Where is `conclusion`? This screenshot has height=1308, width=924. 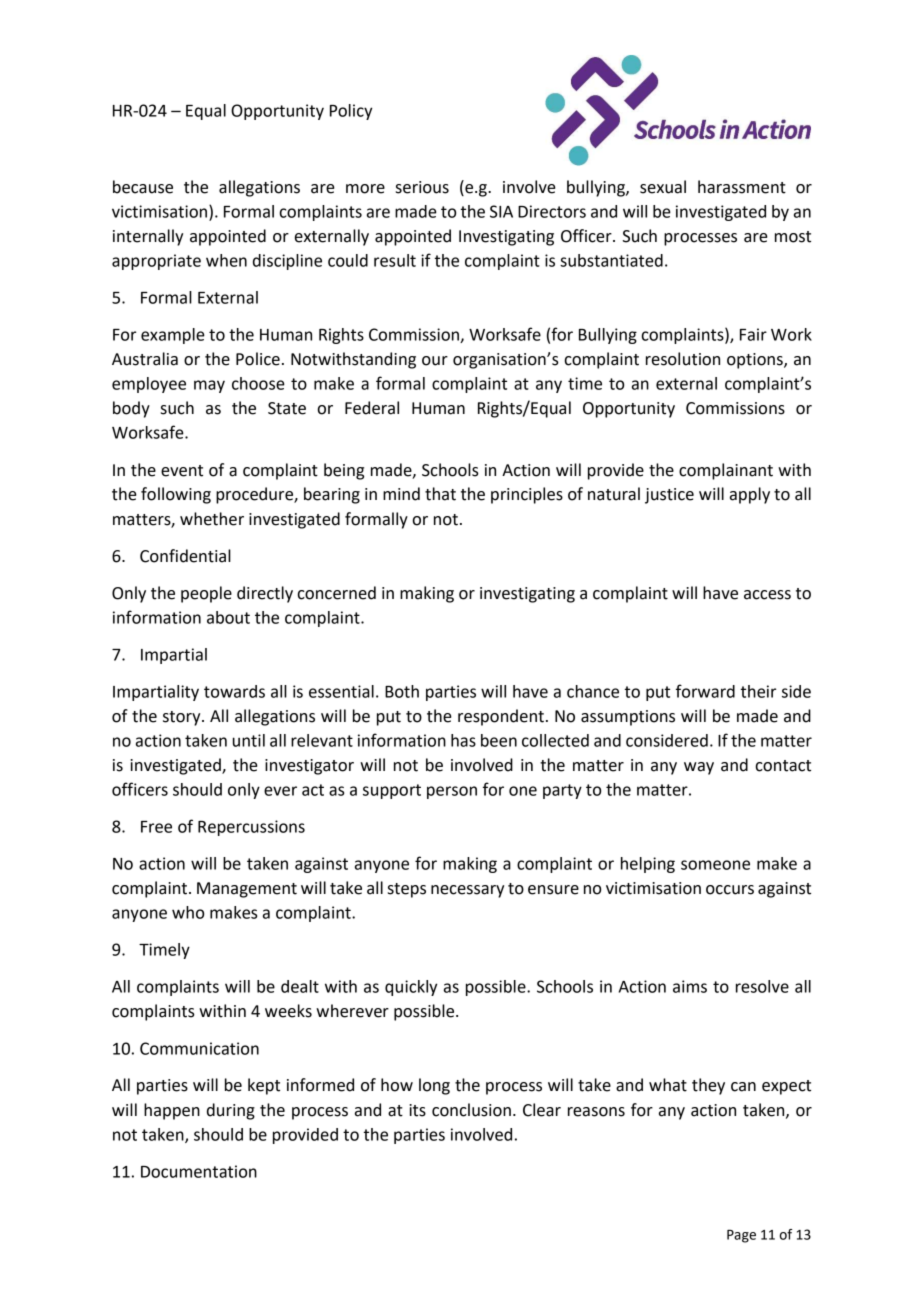 conclusion is located at coordinates (471, 1110).
